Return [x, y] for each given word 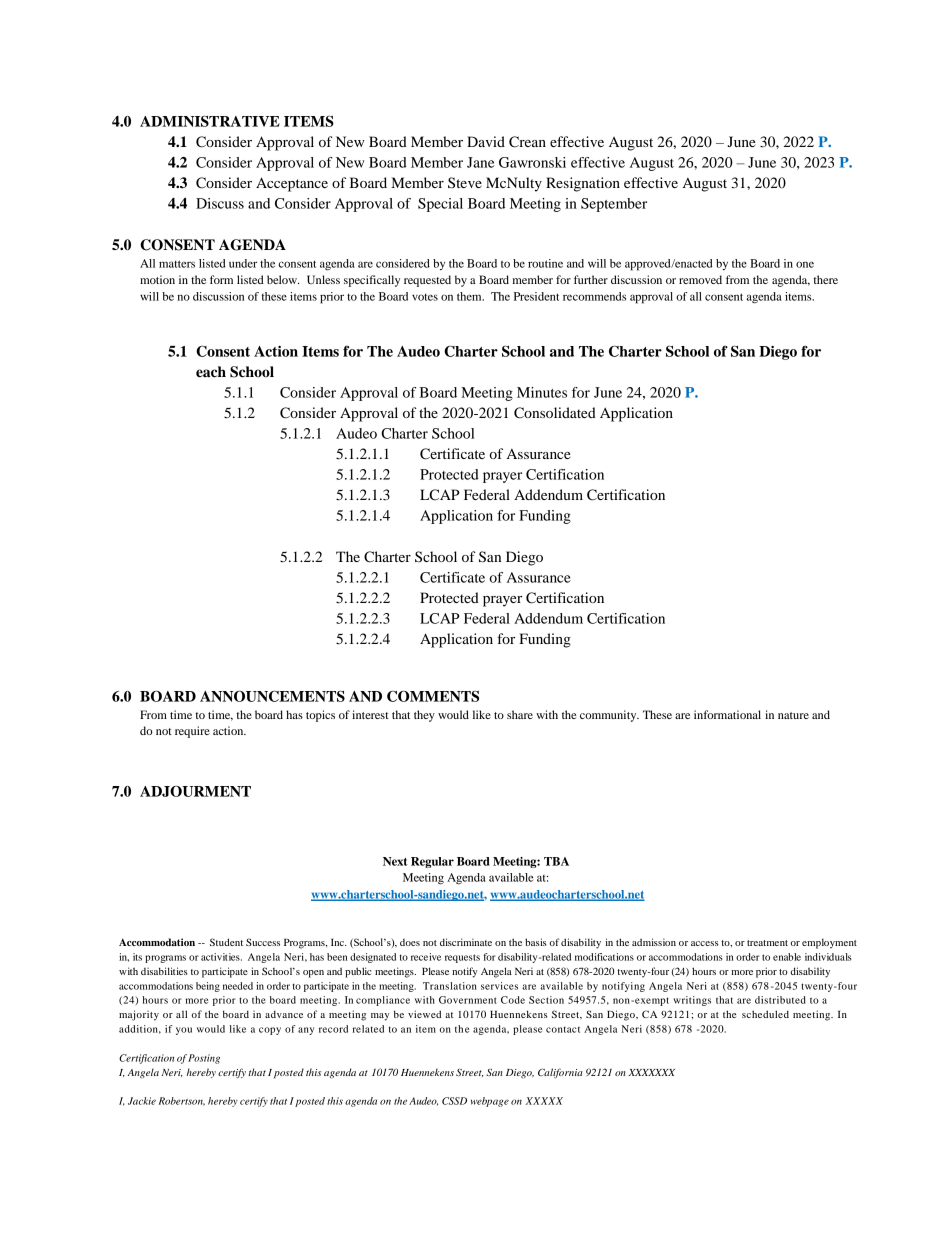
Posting [204, 1059]
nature [793, 715]
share [520, 714]
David [486, 141]
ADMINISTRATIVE [210, 121]
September [614, 205]
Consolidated [555, 413]
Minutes [542, 392]
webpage [490, 1102]
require [192, 732]
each [211, 372]
